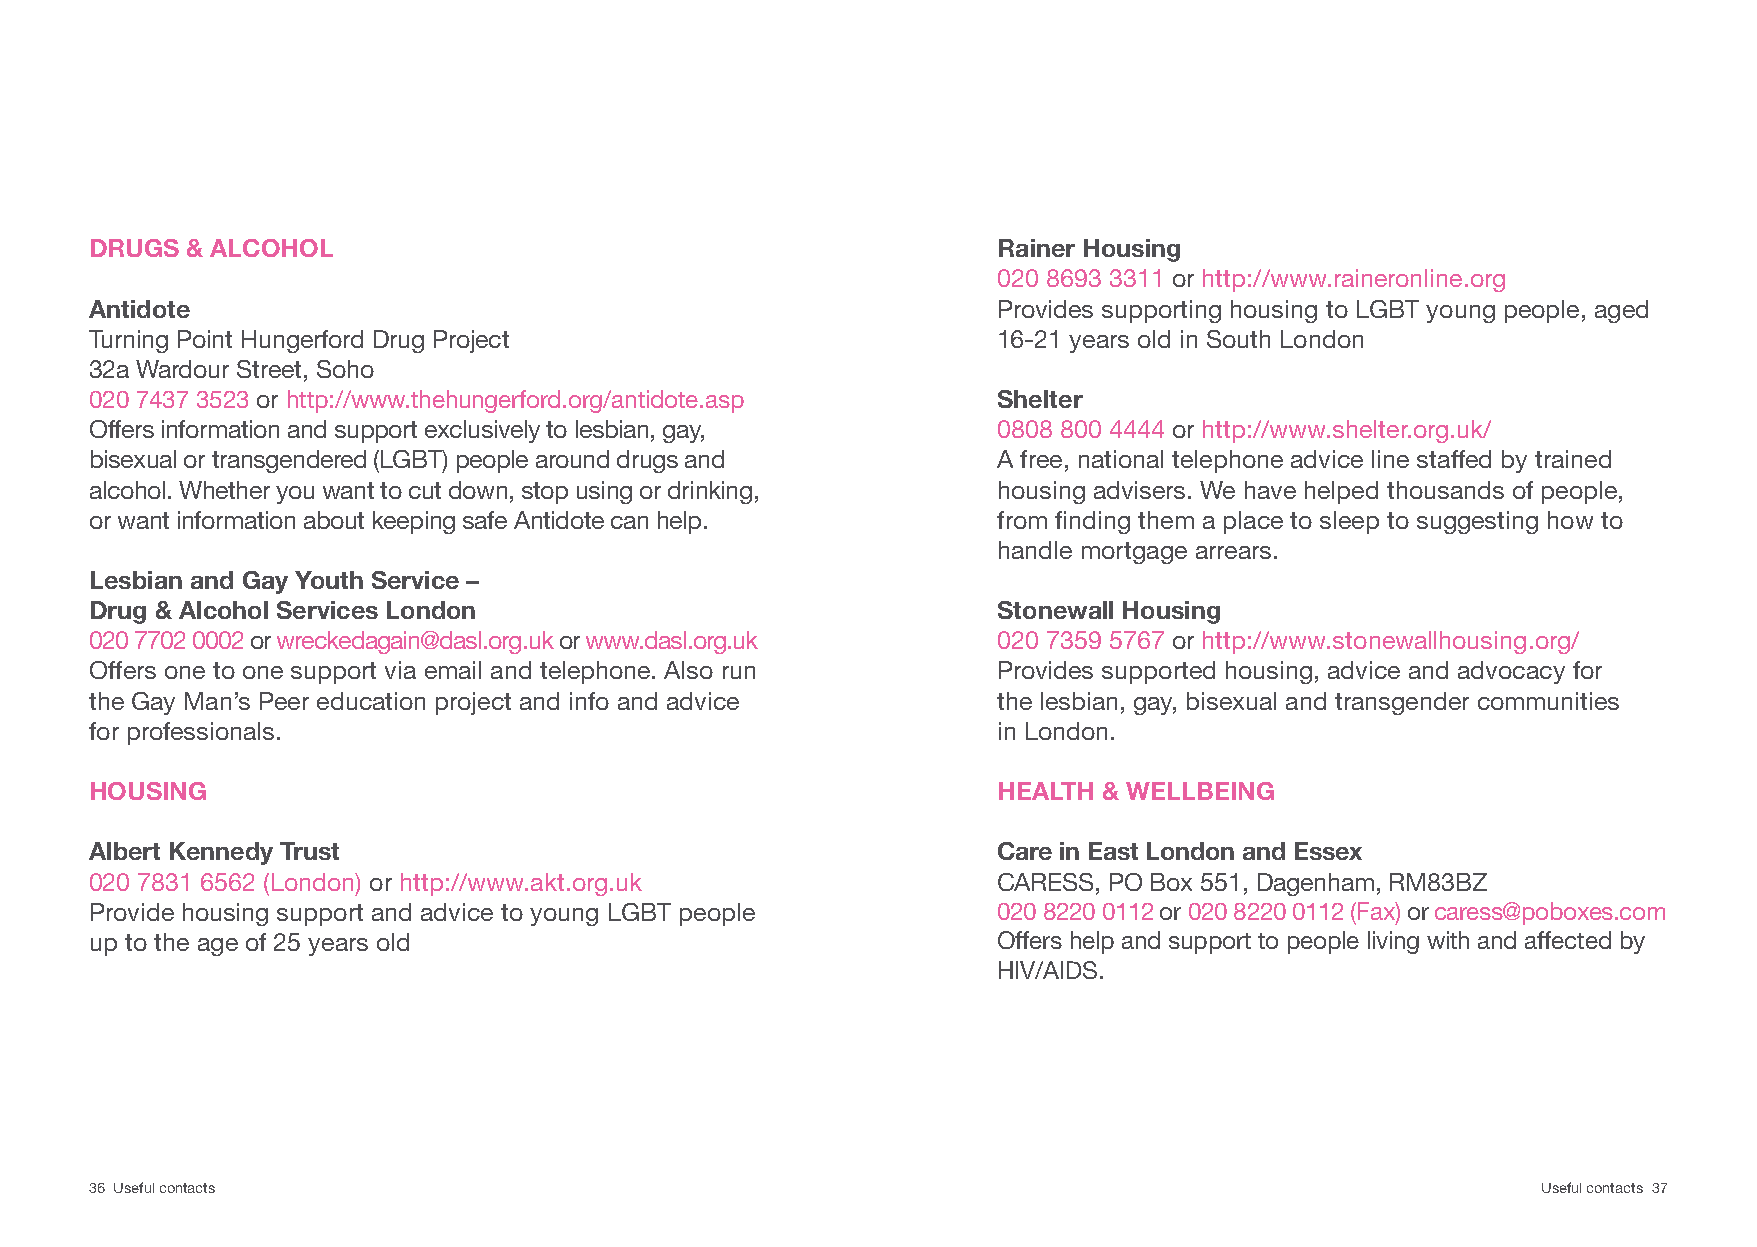  I want to click on South, so click(1238, 339).
